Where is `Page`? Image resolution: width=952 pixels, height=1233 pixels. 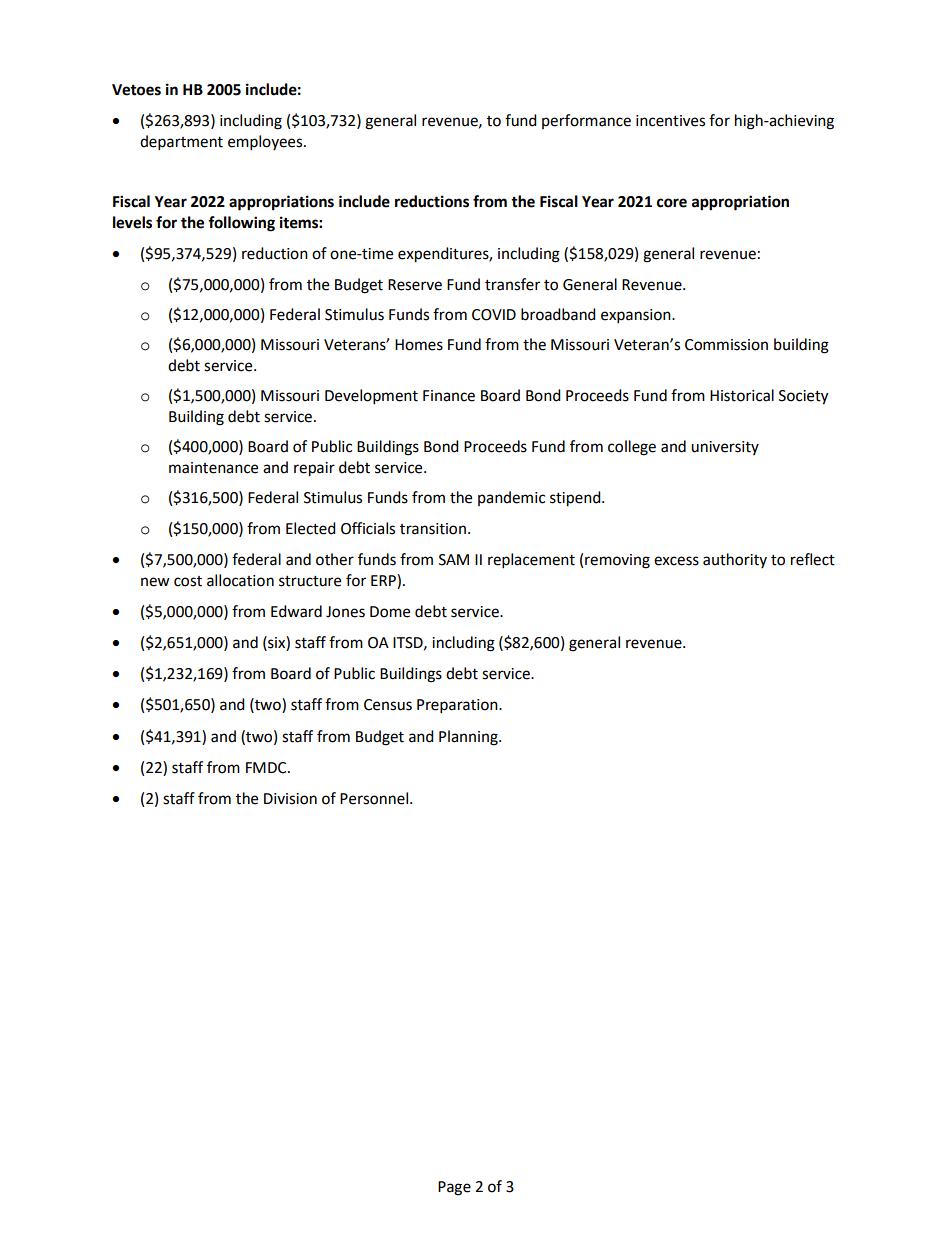 Page is located at coordinates (454, 1188).
